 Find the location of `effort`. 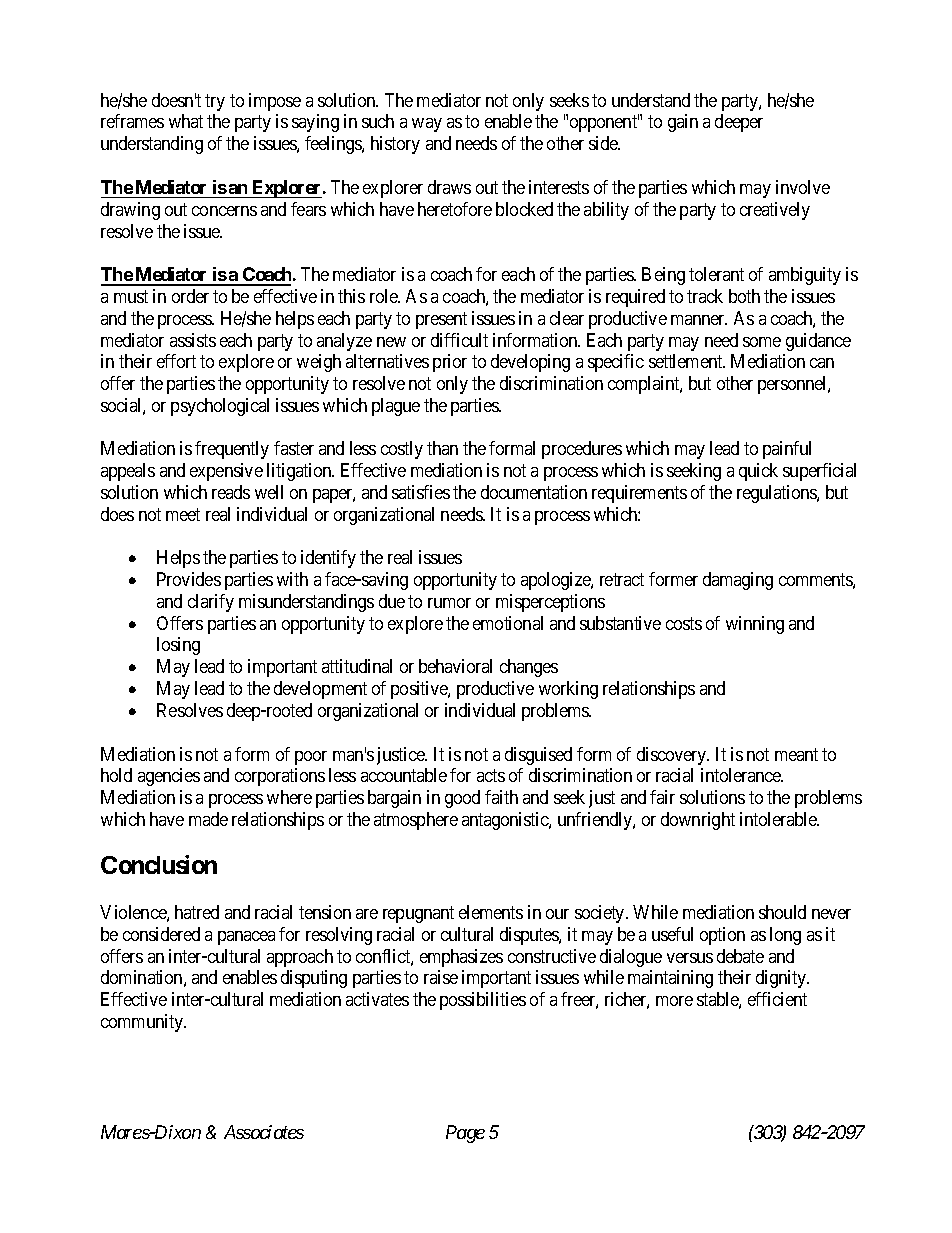

effort is located at coordinates (176, 361).
